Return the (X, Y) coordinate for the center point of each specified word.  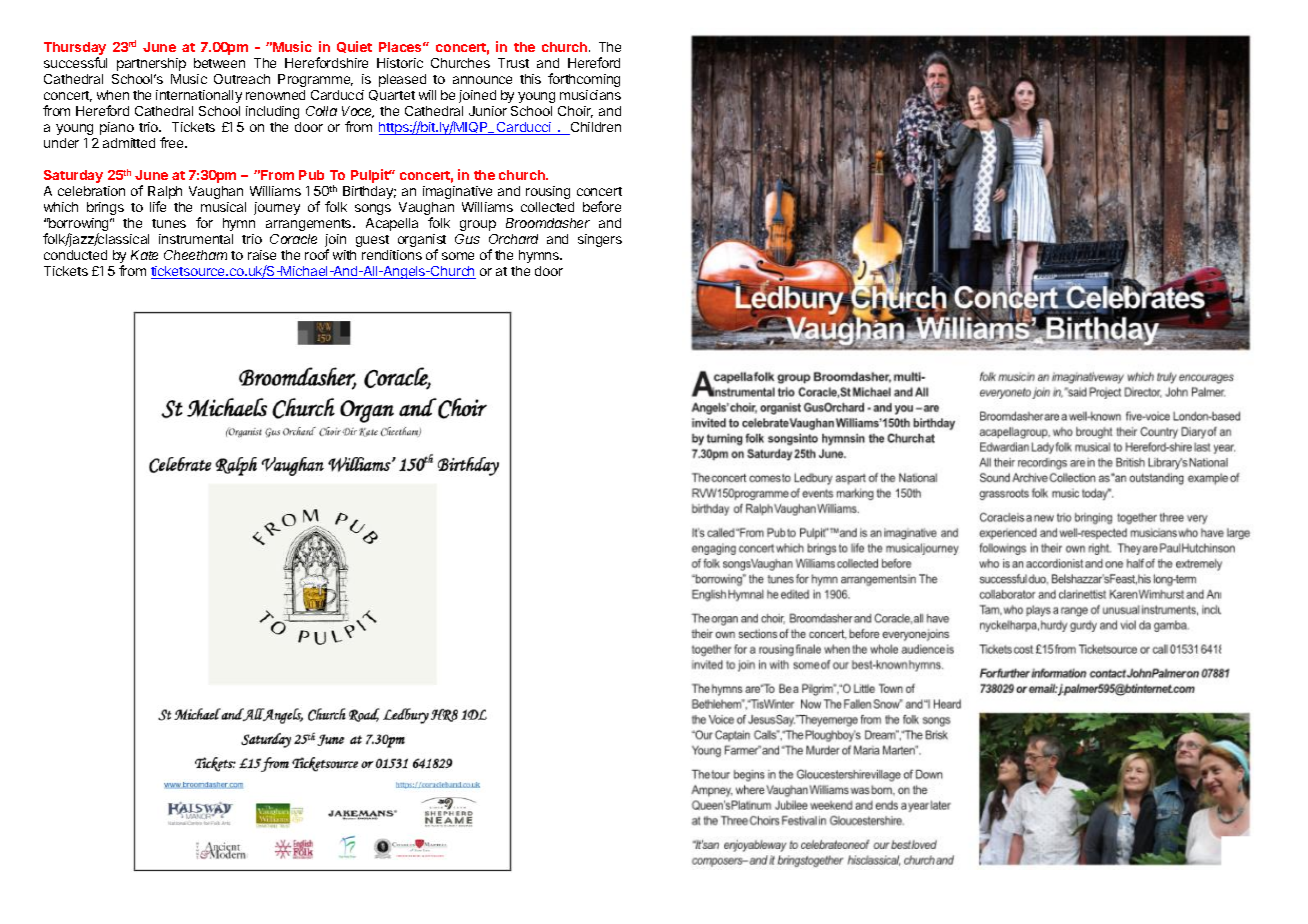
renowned (275, 95)
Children (594, 128)
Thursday (75, 50)
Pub (311, 175)
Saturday (73, 176)
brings (105, 208)
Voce (358, 112)
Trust (513, 63)
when (113, 95)
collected (547, 207)
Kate (144, 255)
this (530, 79)
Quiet (354, 47)
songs (373, 209)
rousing (548, 192)
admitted (129, 143)
